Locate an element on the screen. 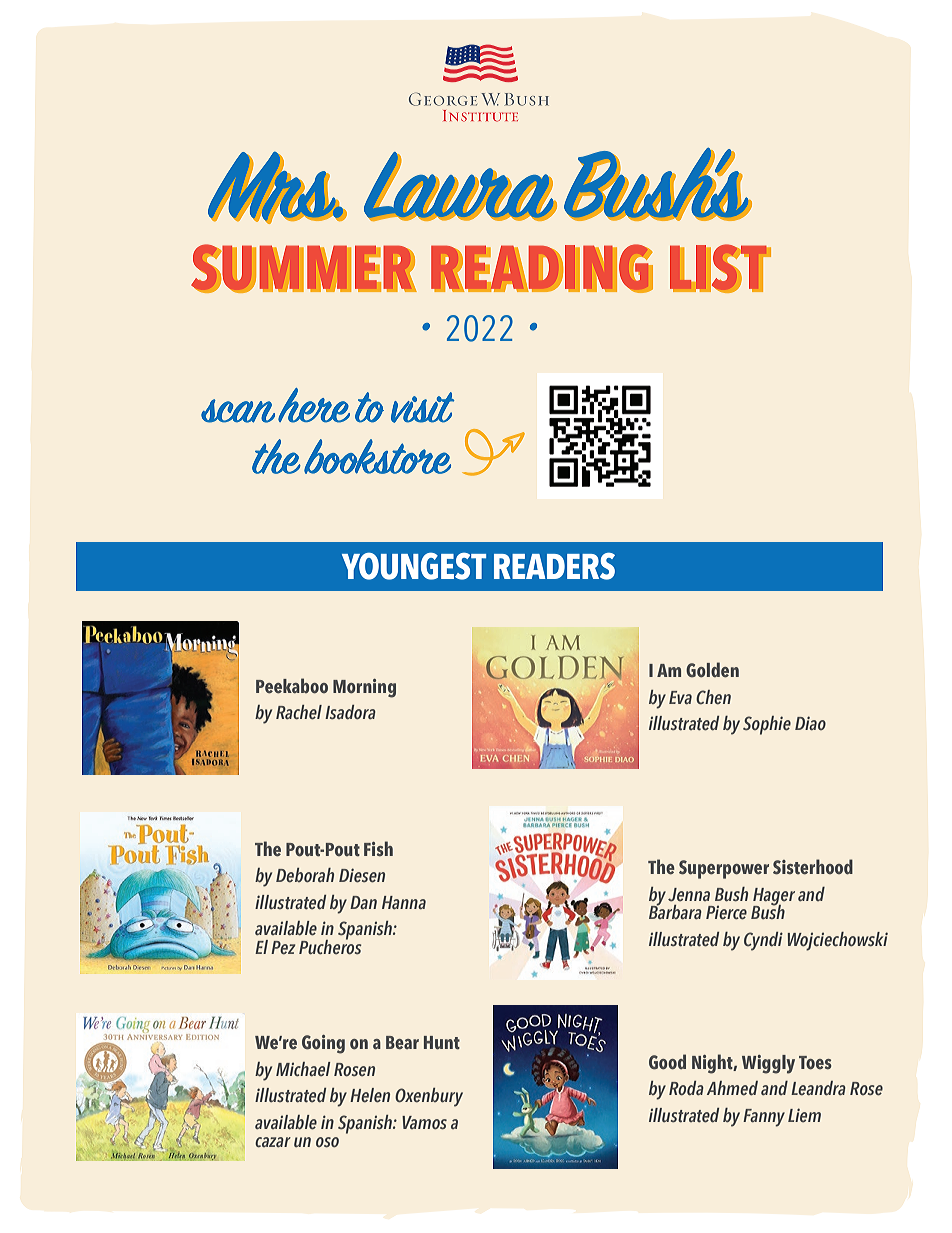 Image resolution: width=952 pixels, height=1233 pixels. oso is located at coordinates (327, 1142).
